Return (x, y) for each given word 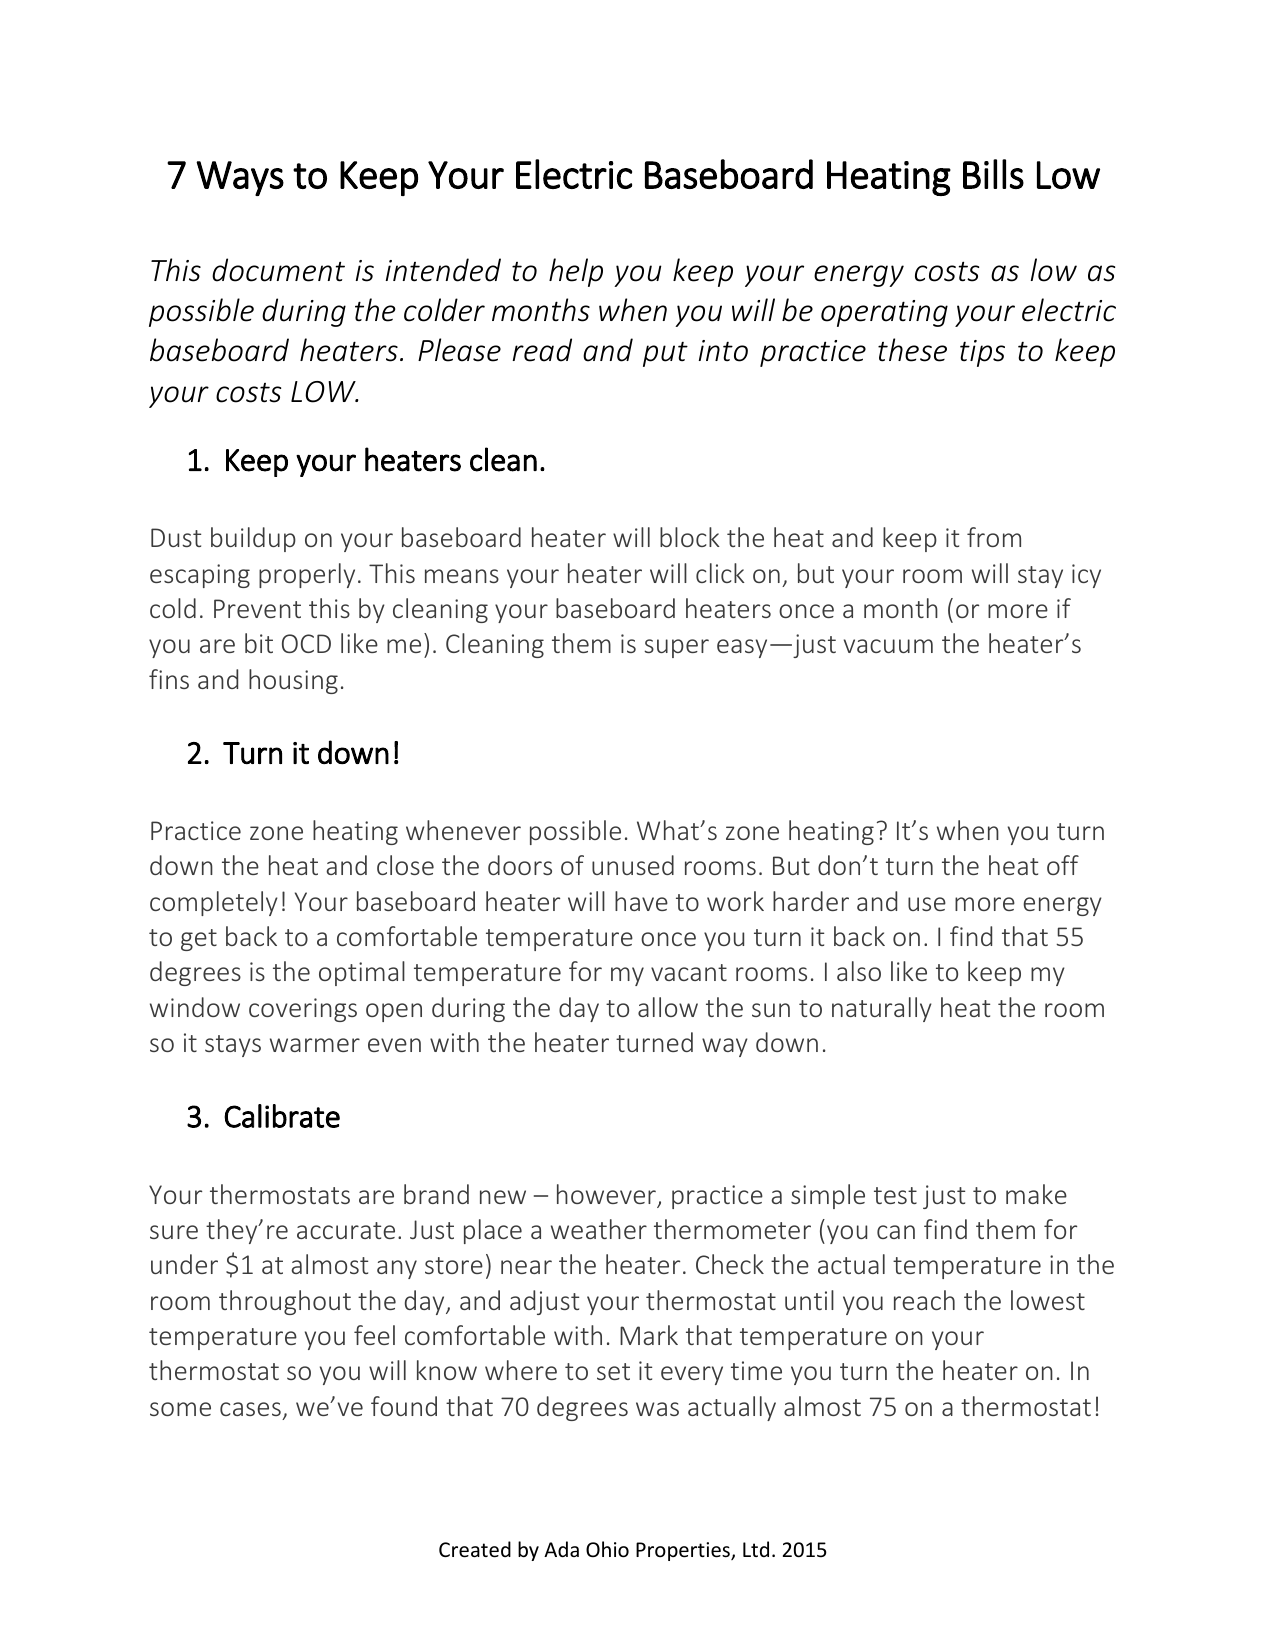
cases (250, 1409)
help (576, 272)
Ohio (607, 1549)
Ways (240, 178)
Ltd (756, 1549)
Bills (993, 174)
